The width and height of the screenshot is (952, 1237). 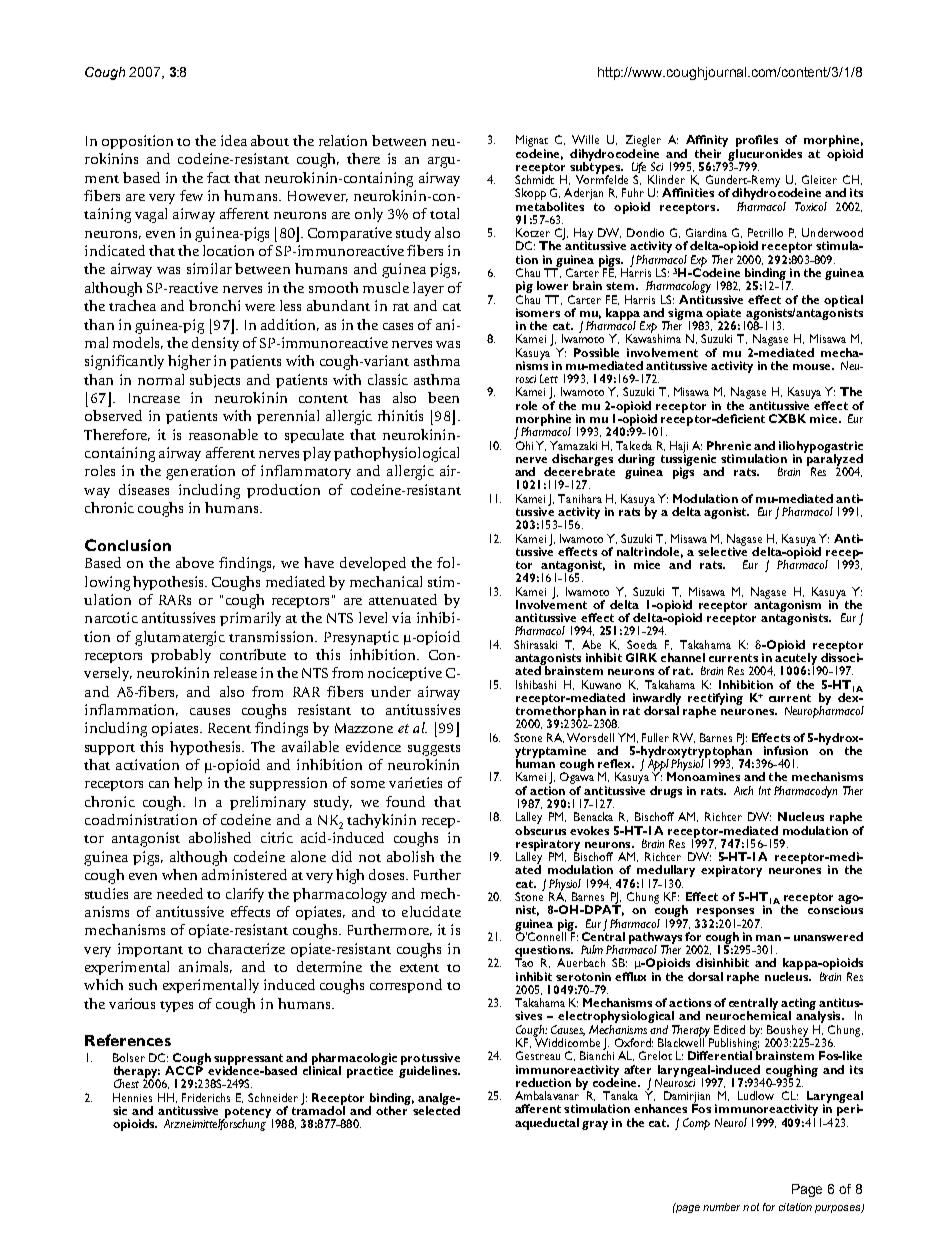 What do you see at coordinates (722, 550) in the screenshot?
I see `selective` at bounding box center [722, 550].
